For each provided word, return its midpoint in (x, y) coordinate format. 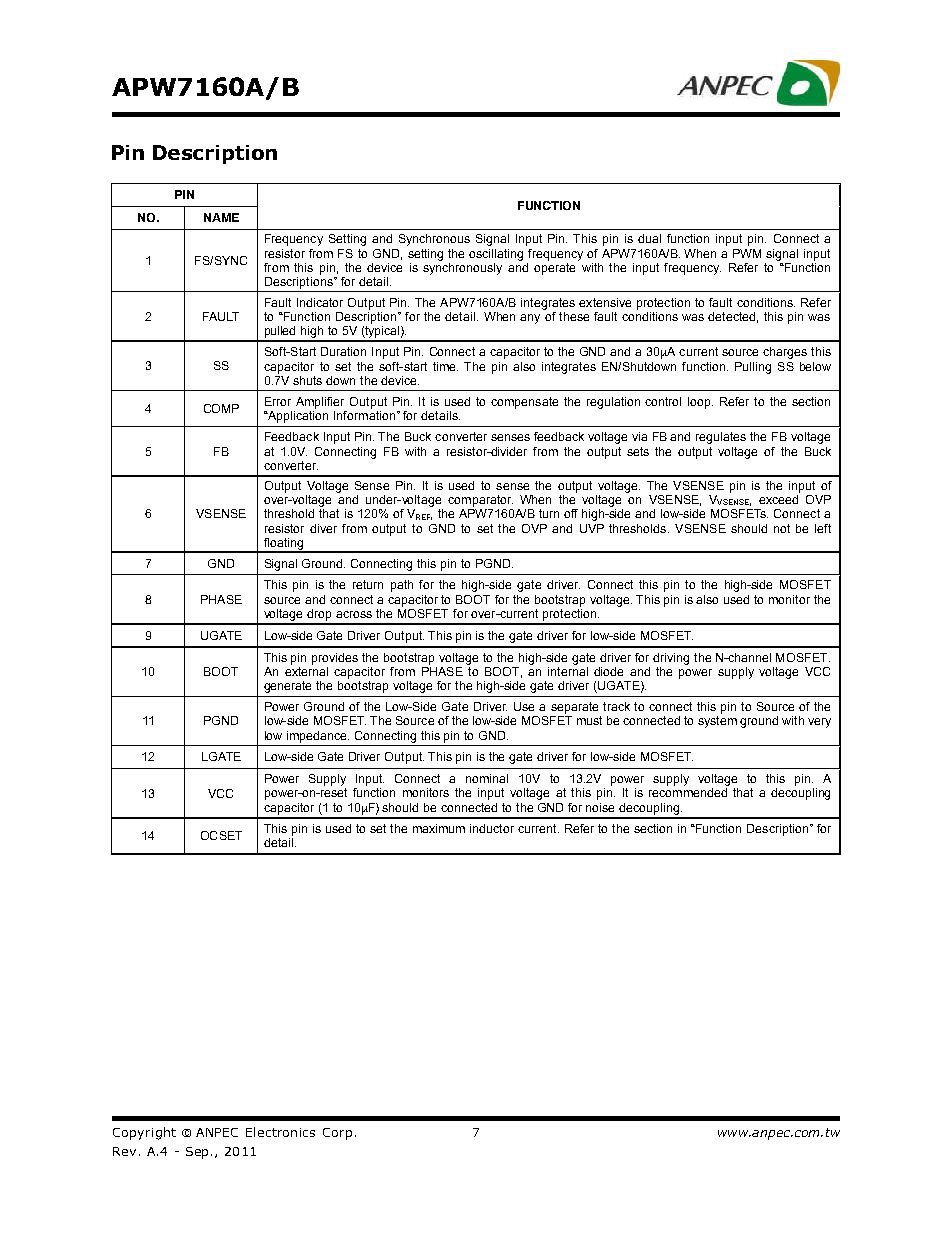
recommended (688, 792)
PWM (747, 253)
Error (278, 401)
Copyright (144, 1133)
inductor (492, 828)
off (571, 513)
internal (568, 670)
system (717, 722)
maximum (439, 828)
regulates (721, 438)
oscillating (496, 255)
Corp (337, 1134)
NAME (221, 217)
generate (287, 687)
